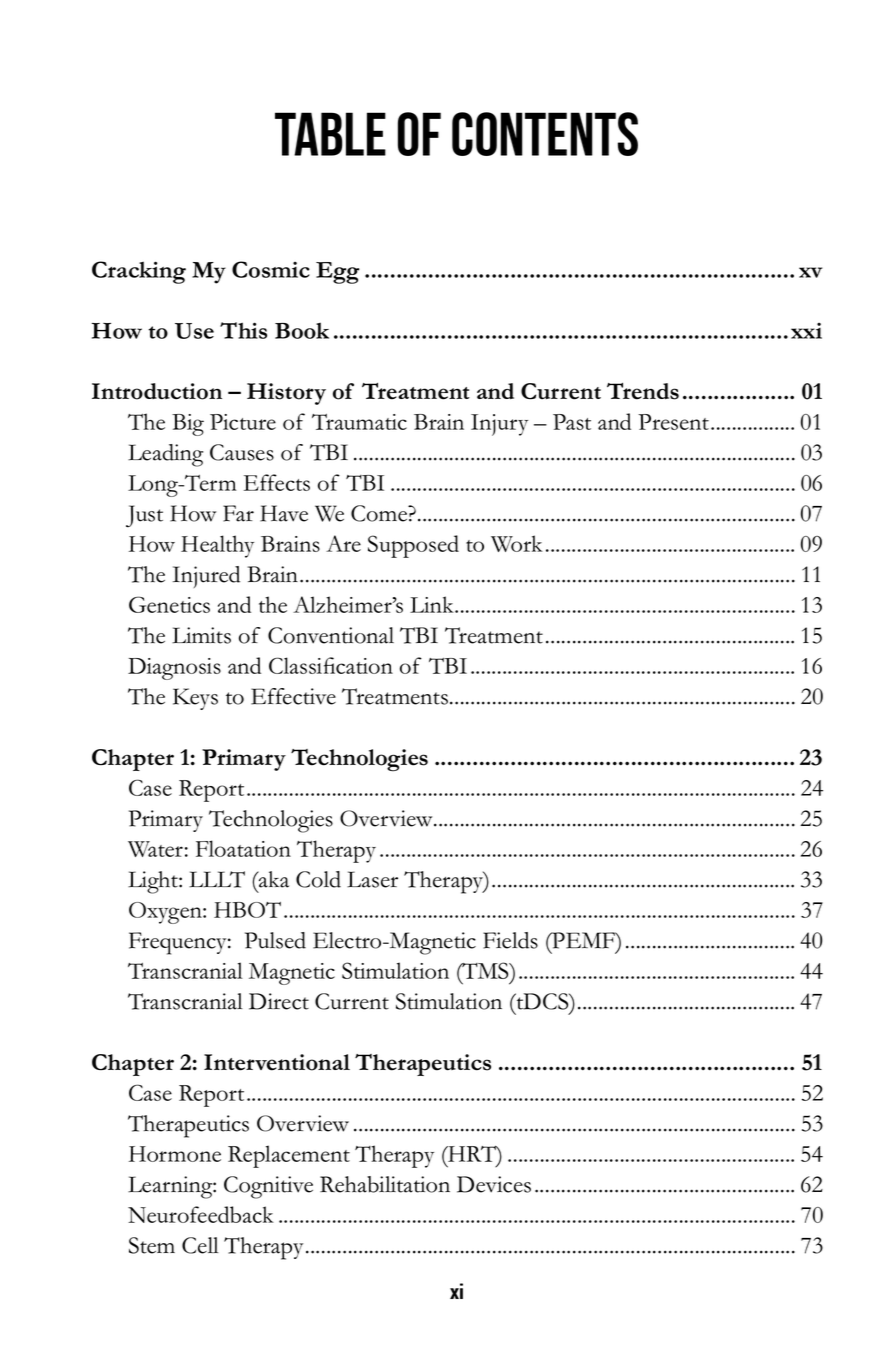  Describe the element at coordinates (330, 134) in the page. I see `TABLE` at that location.
